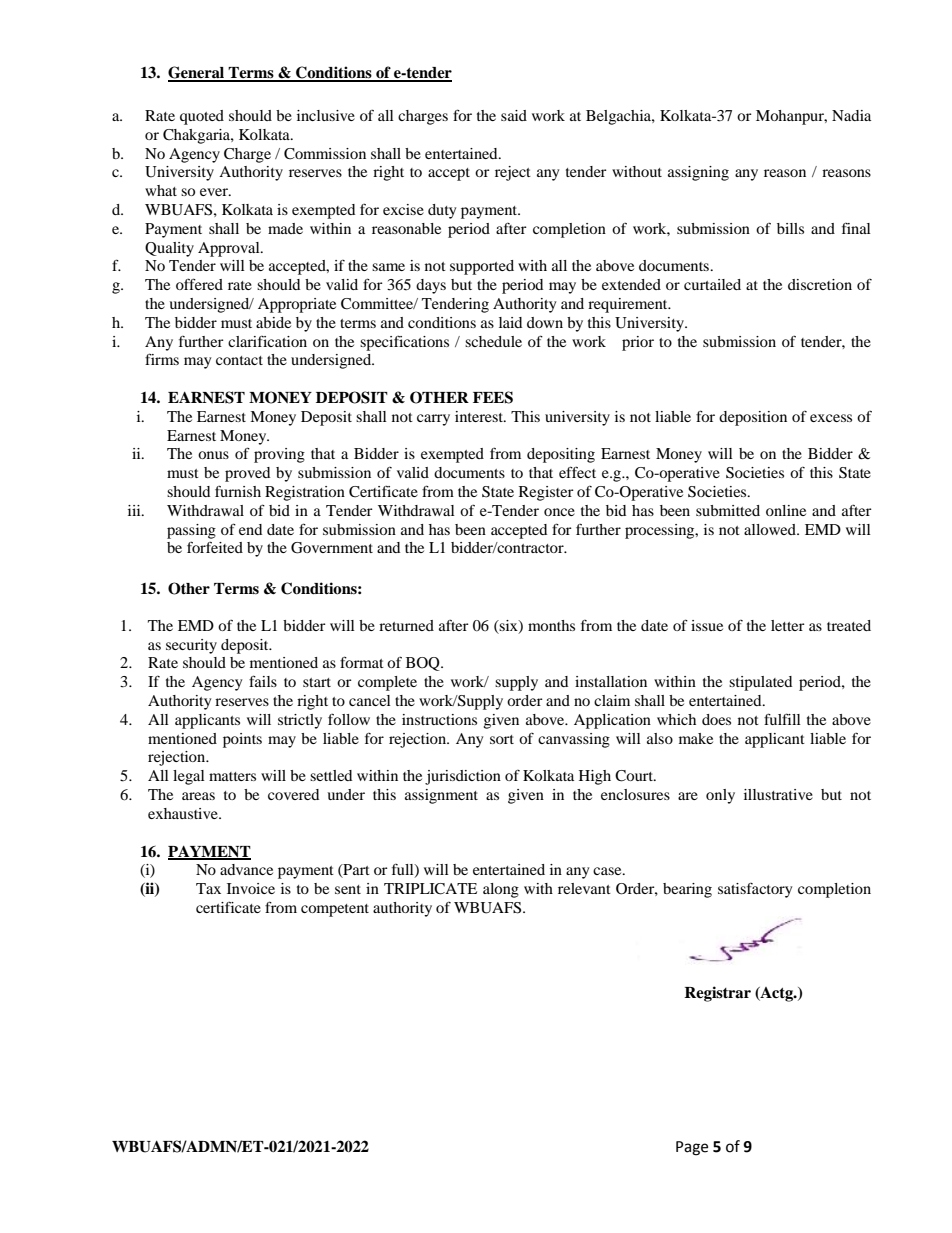 This screenshot has height=1233, width=952. I want to click on jurisdiction, so click(463, 777).
